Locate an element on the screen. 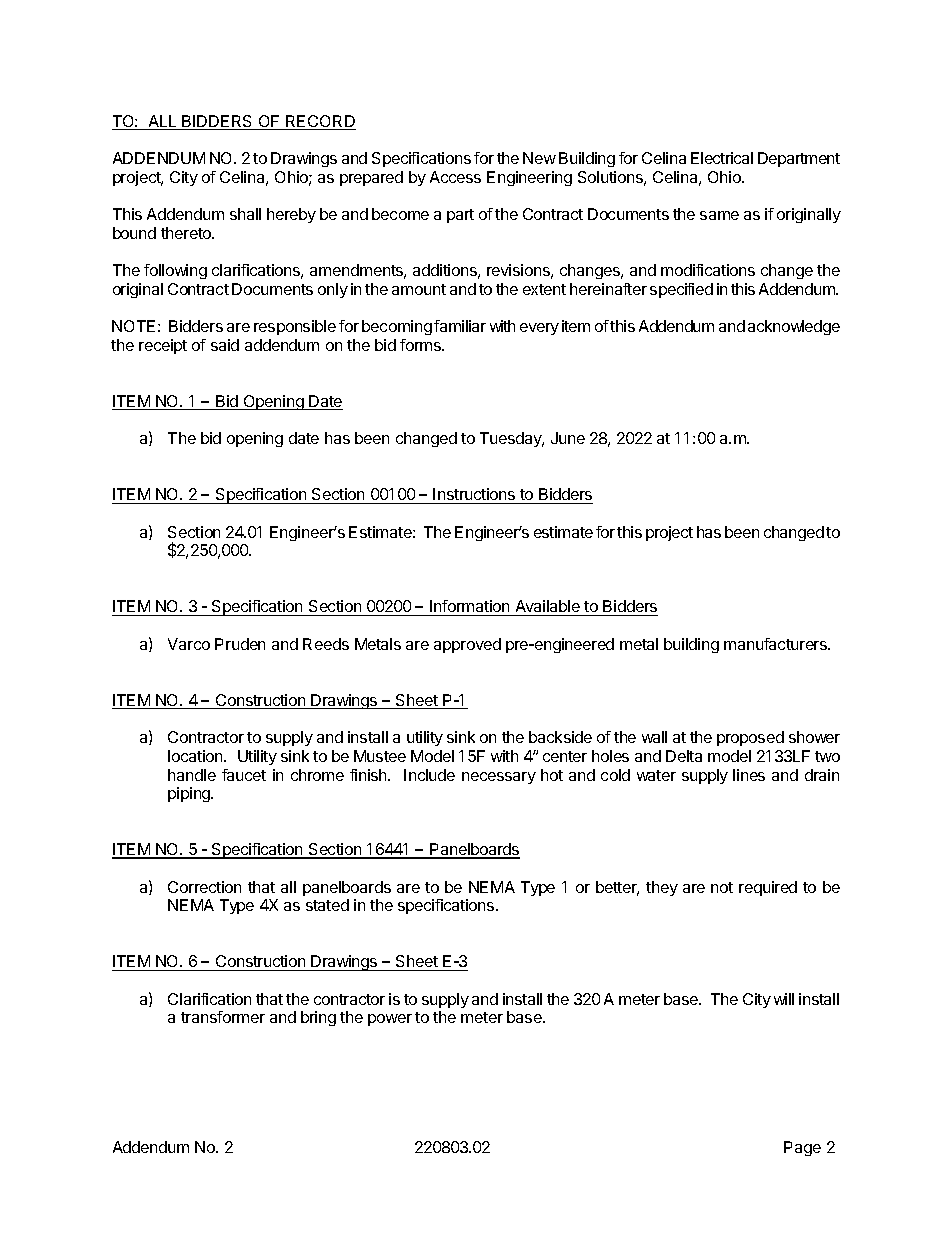 The image size is (952, 1233). shall is located at coordinates (245, 214).
